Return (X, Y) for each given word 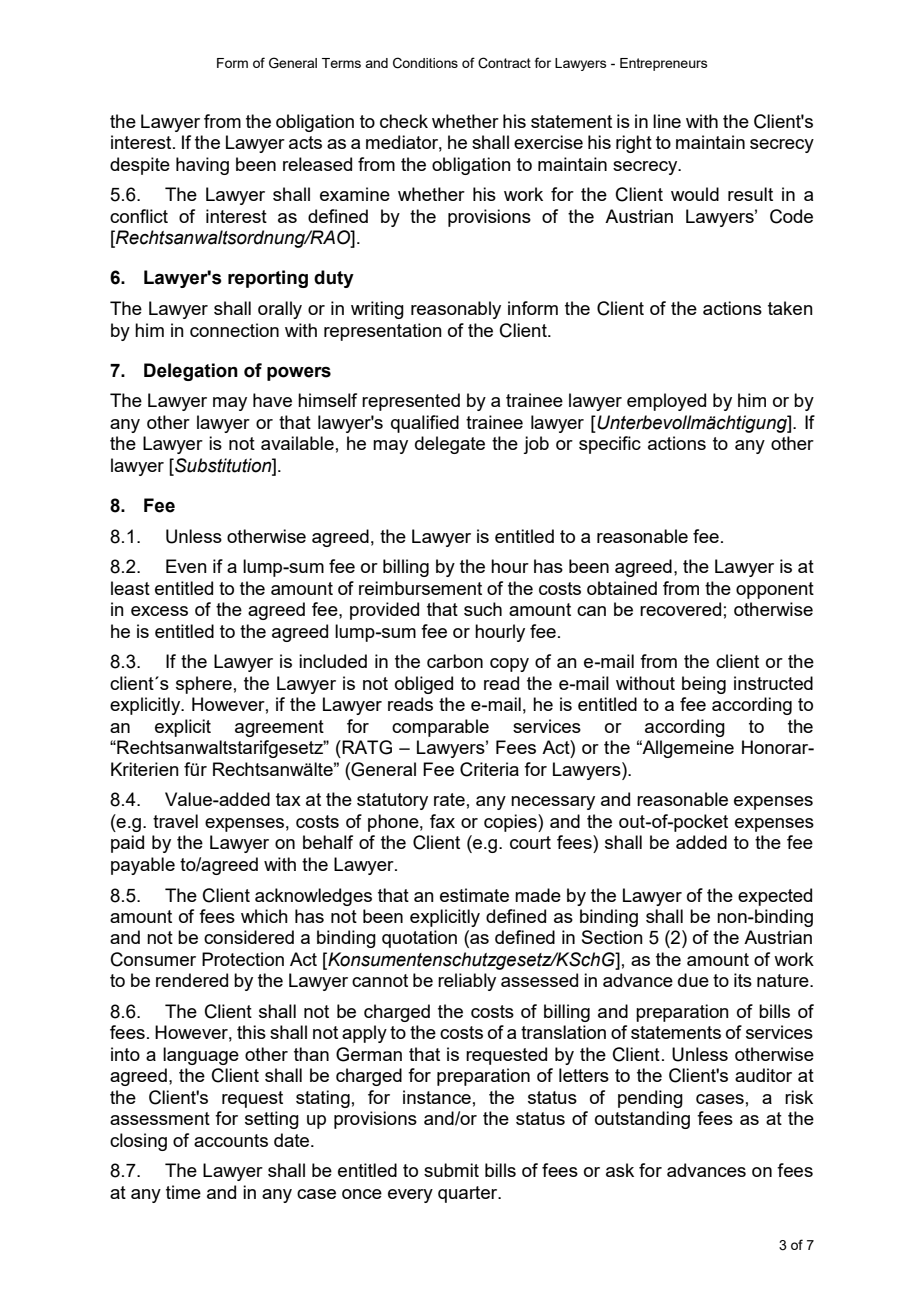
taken (790, 308)
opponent (775, 590)
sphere (204, 685)
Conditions (425, 63)
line (667, 121)
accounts (231, 1140)
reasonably (456, 310)
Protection (243, 959)
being (704, 685)
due (693, 980)
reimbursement (420, 588)
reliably (467, 982)
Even (186, 566)
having (202, 166)
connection (234, 330)
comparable (440, 728)
